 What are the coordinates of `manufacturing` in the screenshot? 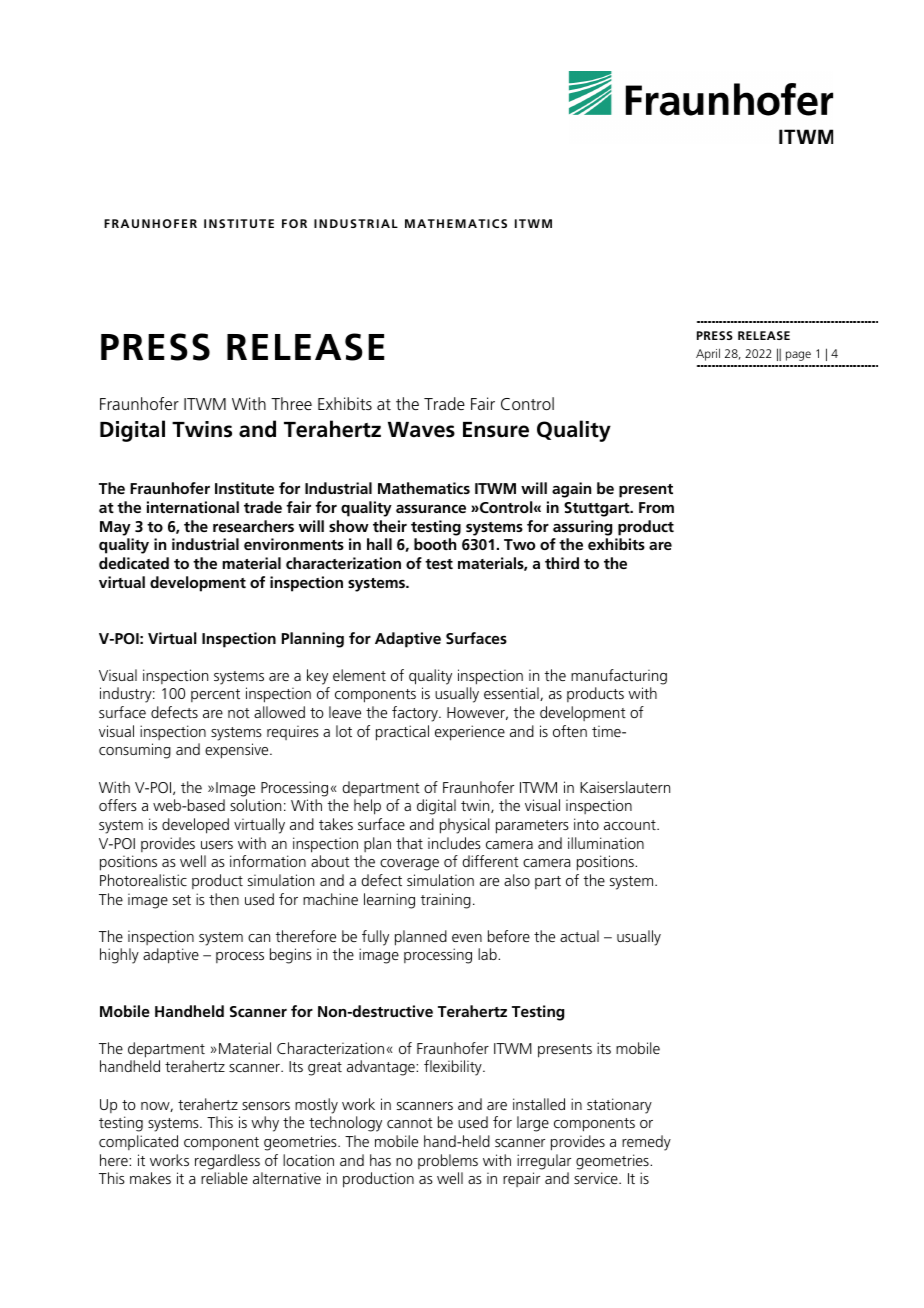 It's located at (619, 677).
